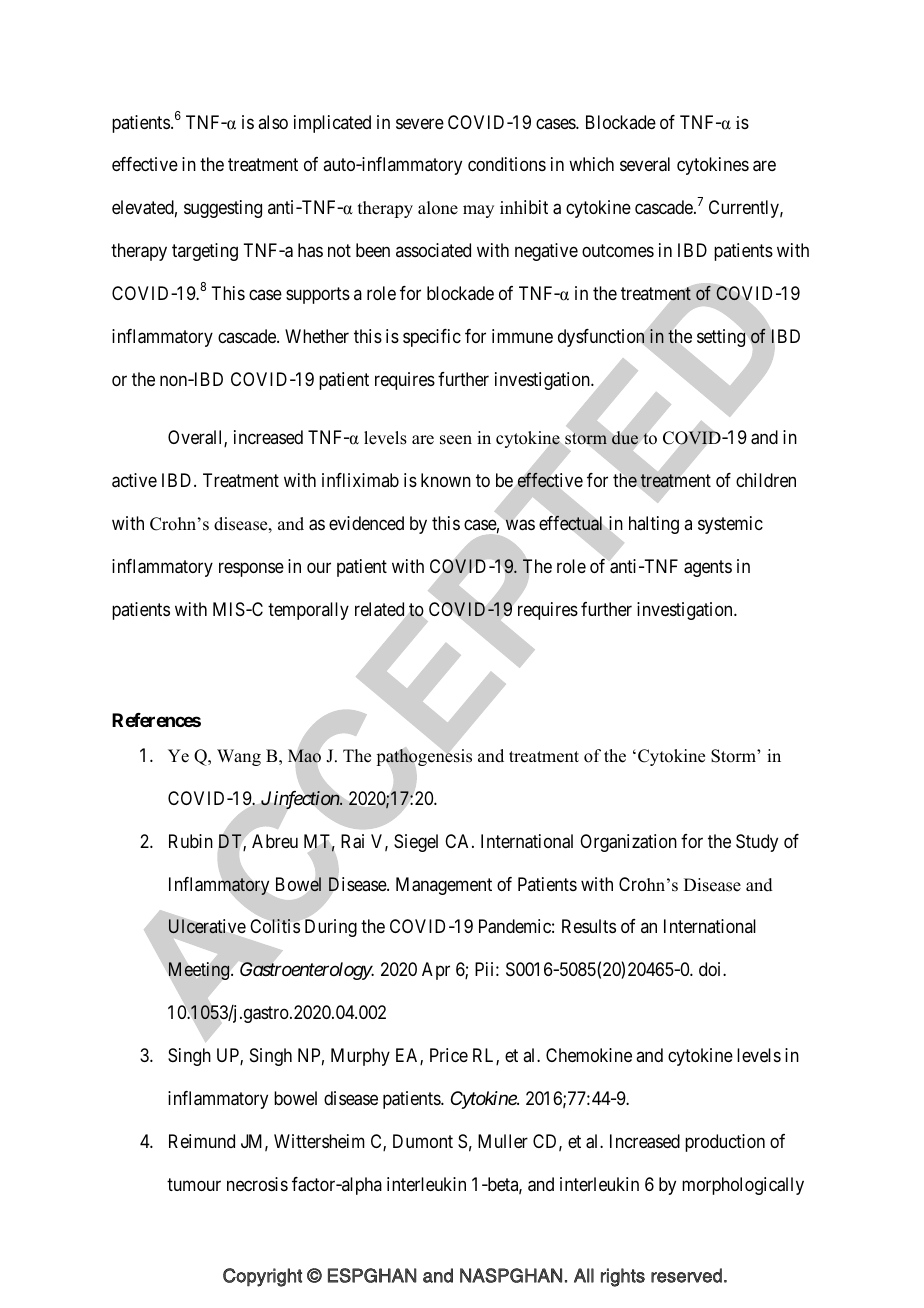 Image resolution: width=924 pixels, height=1308 pixels. What do you see at coordinates (686, 1275) in the image?
I see `reserved` at bounding box center [686, 1275].
